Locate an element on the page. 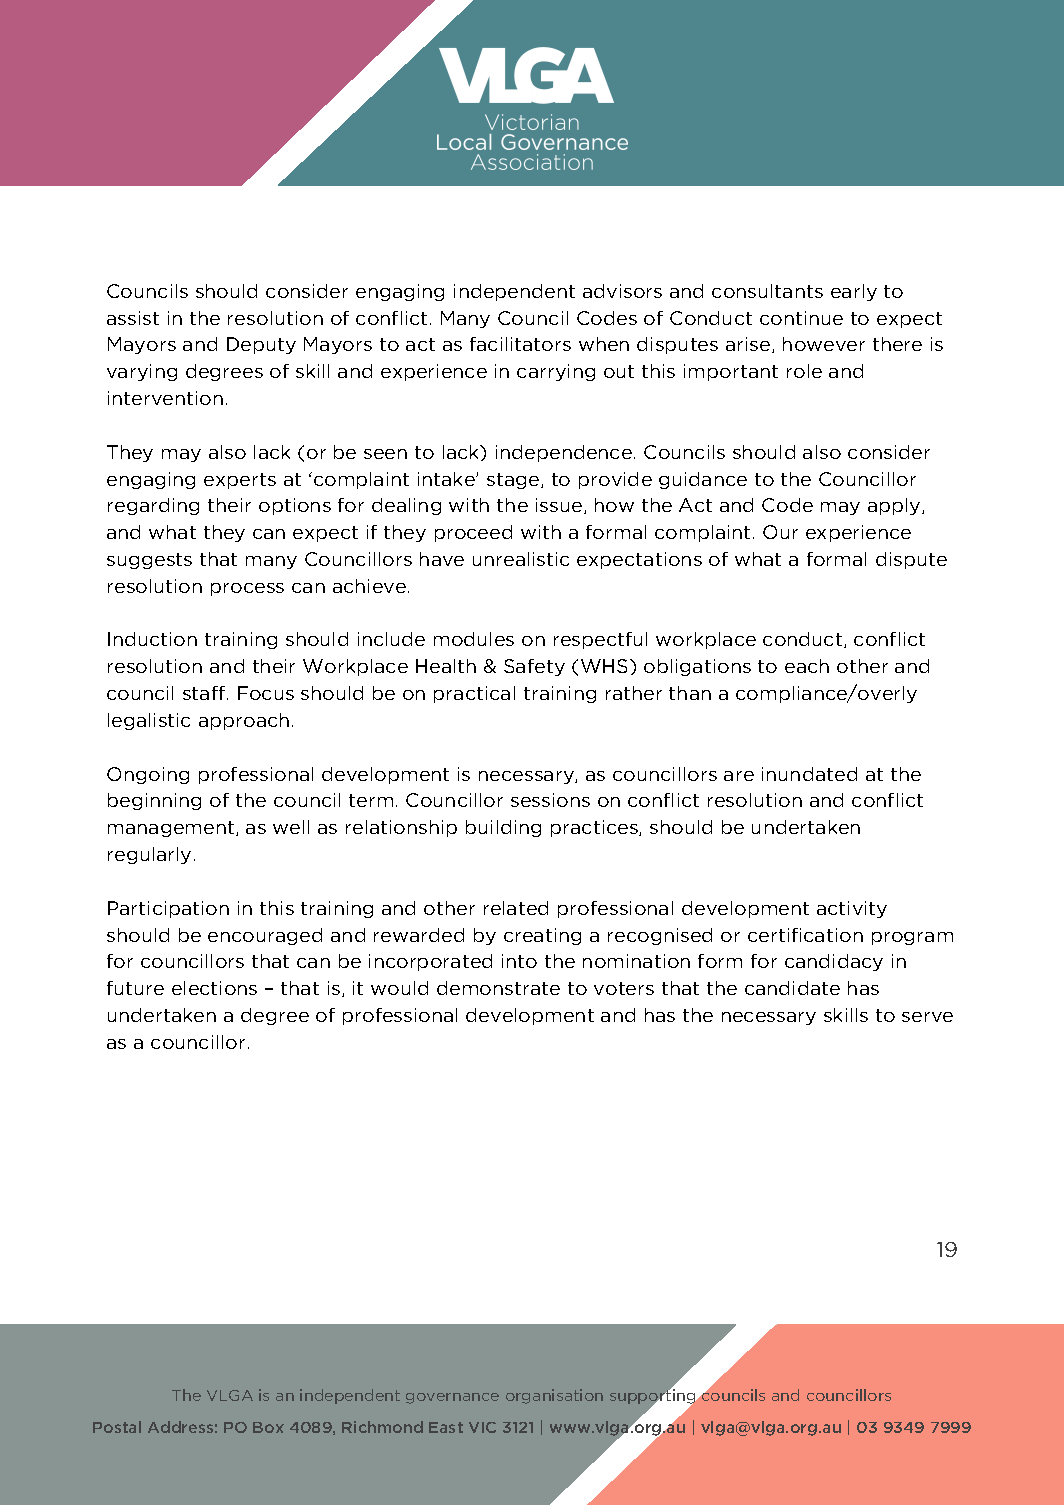  facilitators is located at coordinates (520, 344).
